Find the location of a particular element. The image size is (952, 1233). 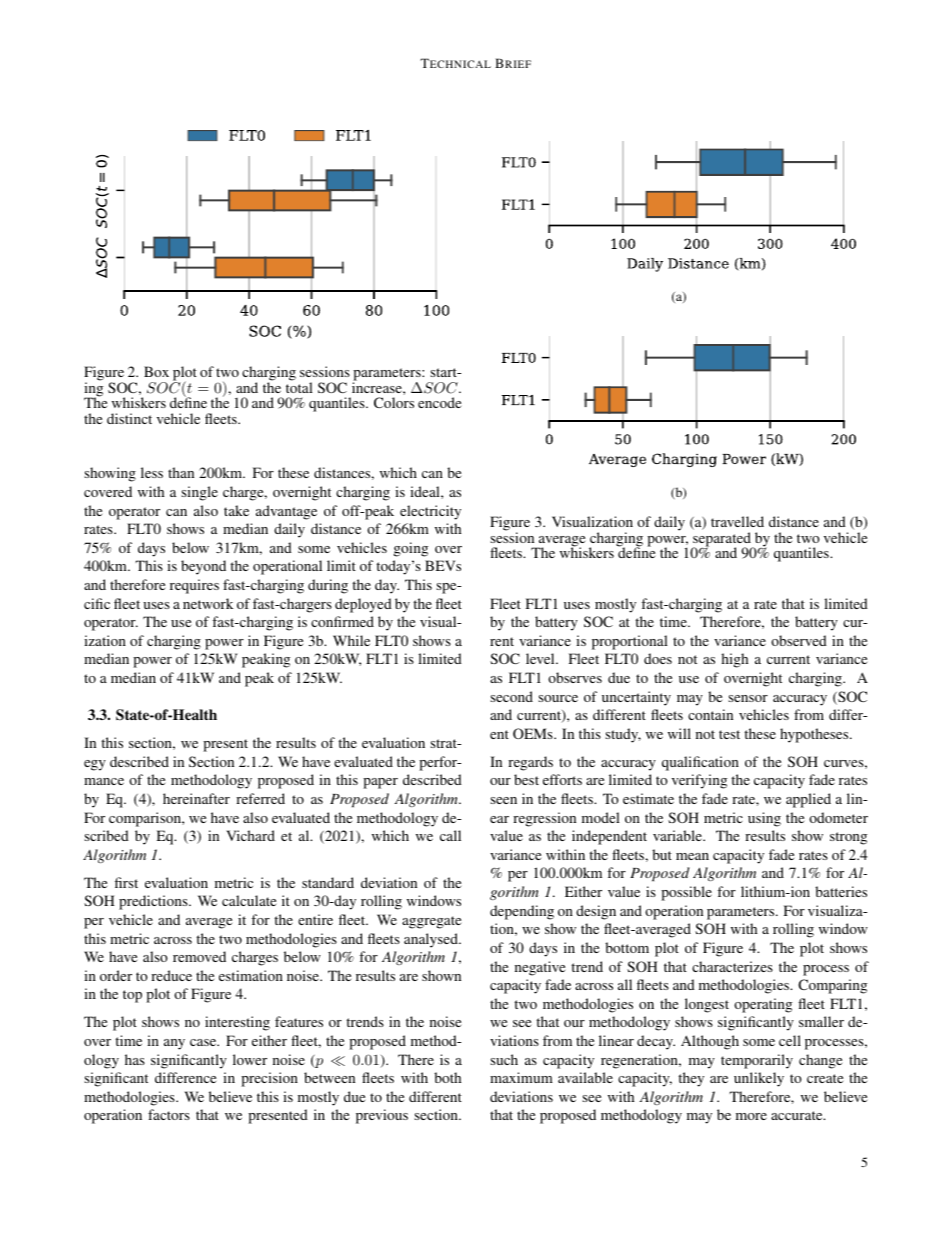

travelled is located at coordinates (737, 521).
